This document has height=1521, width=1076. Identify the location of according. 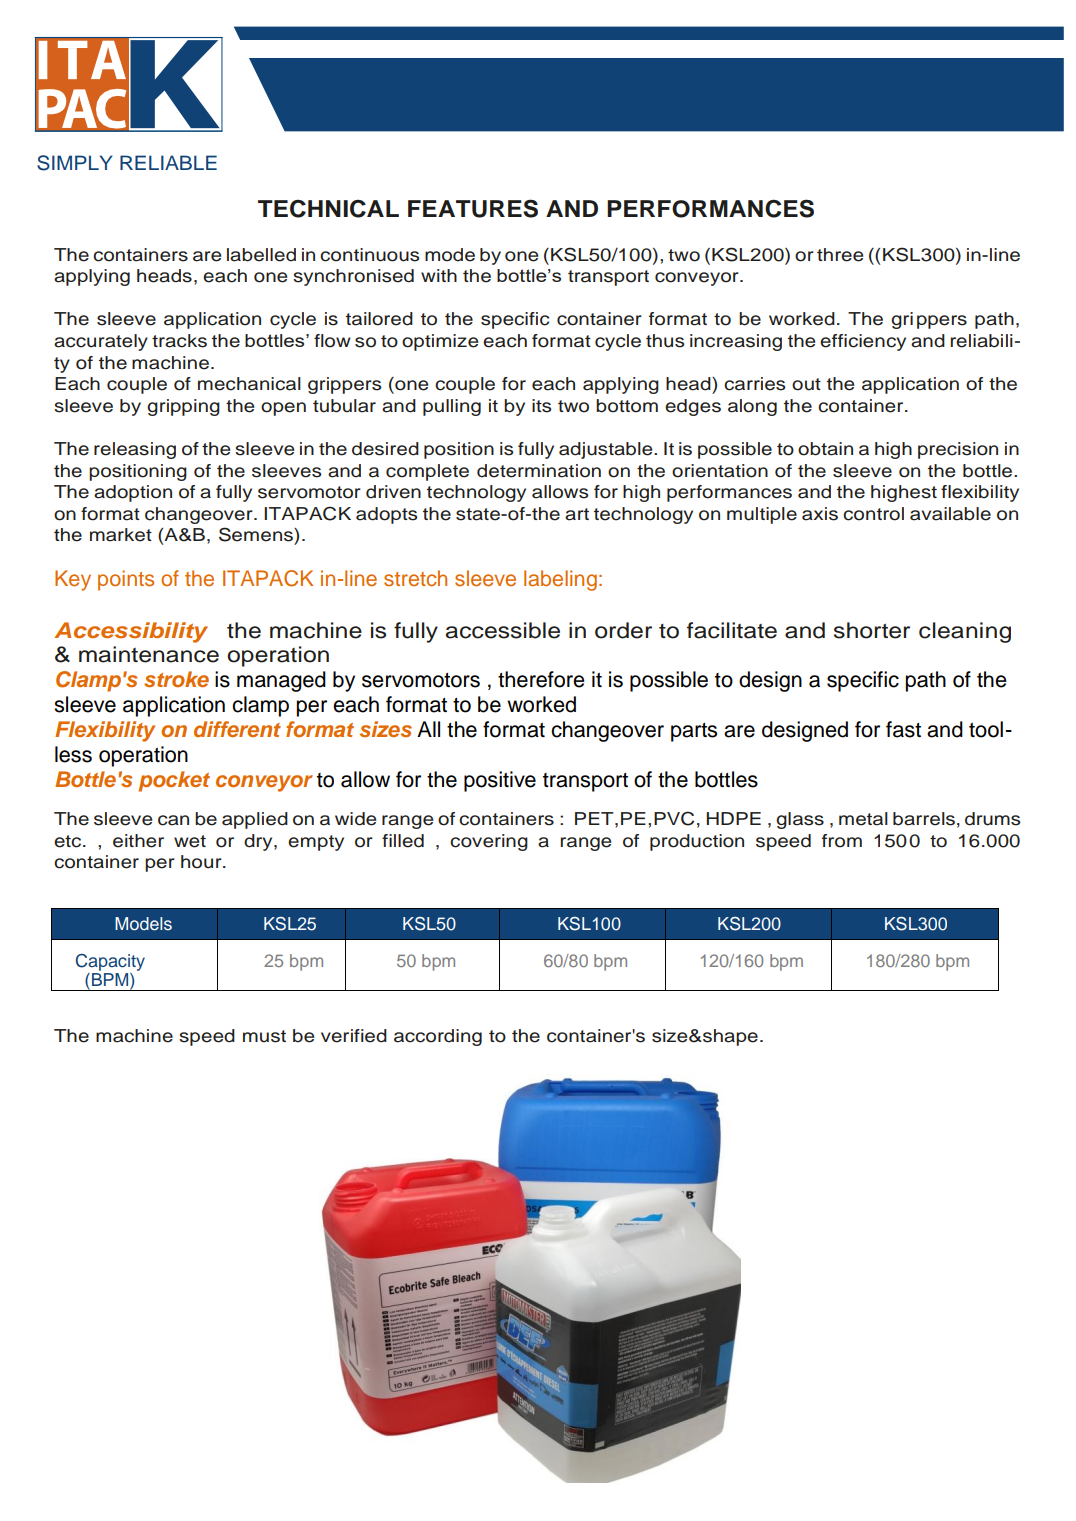
(438, 1037).
